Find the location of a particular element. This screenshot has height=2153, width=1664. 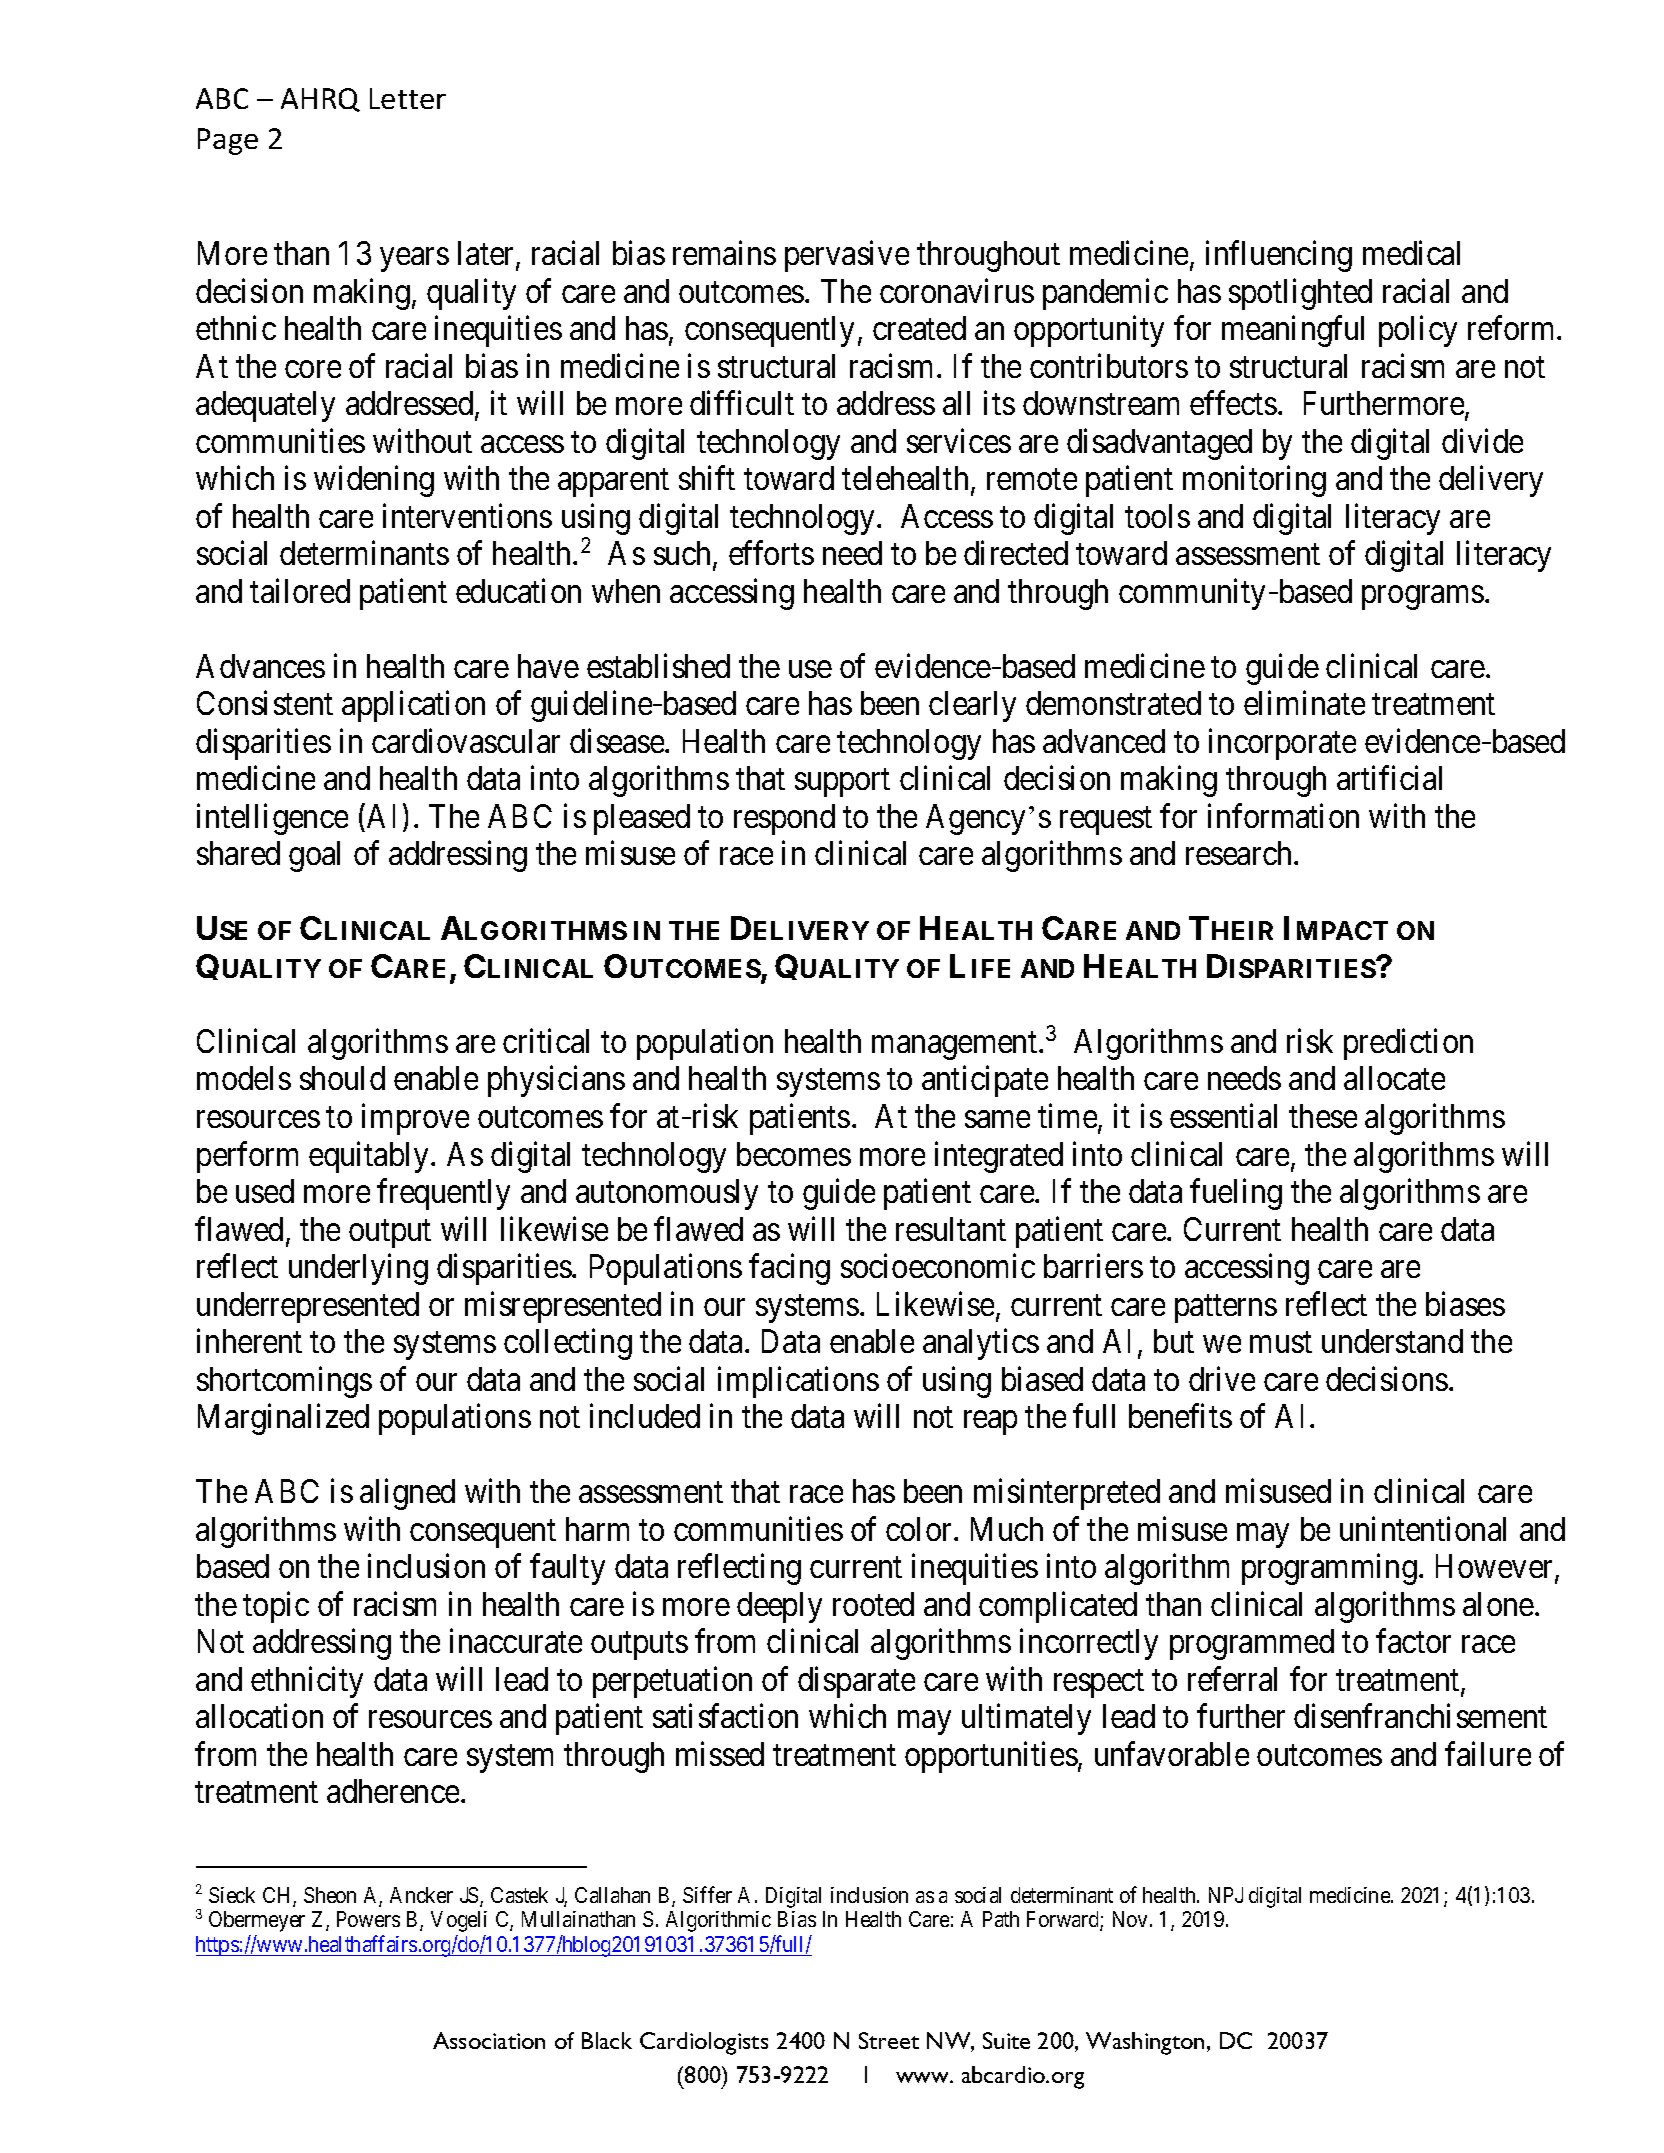

Street is located at coordinates (889, 2040).
